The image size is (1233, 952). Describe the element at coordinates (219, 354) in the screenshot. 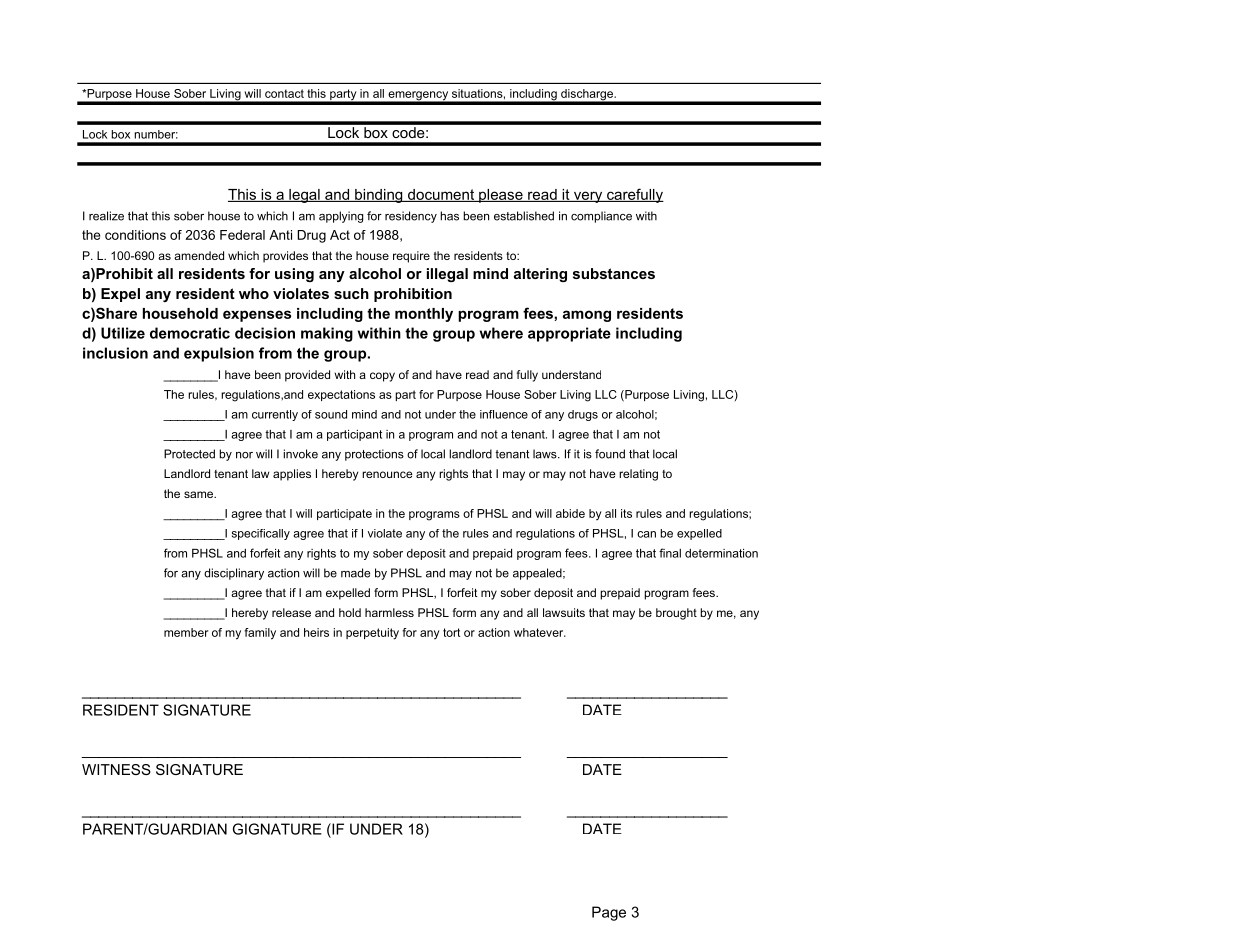

I see `expulsion` at that location.
